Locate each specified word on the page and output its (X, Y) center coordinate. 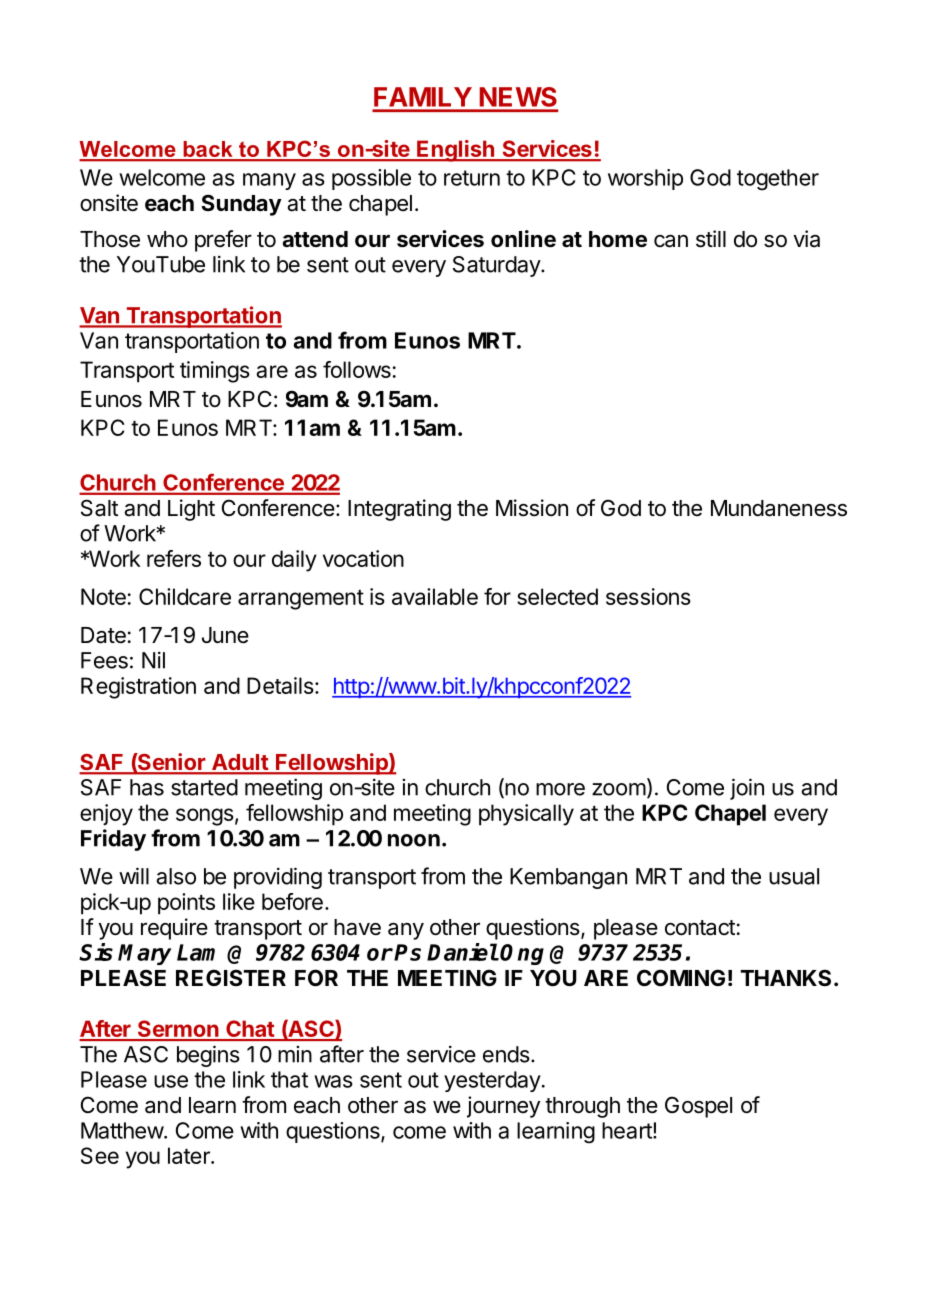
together (778, 180)
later (190, 1155)
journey (503, 1107)
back (208, 150)
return (472, 178)
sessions (648, 596)
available (435, 596)
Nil (153, 660)
